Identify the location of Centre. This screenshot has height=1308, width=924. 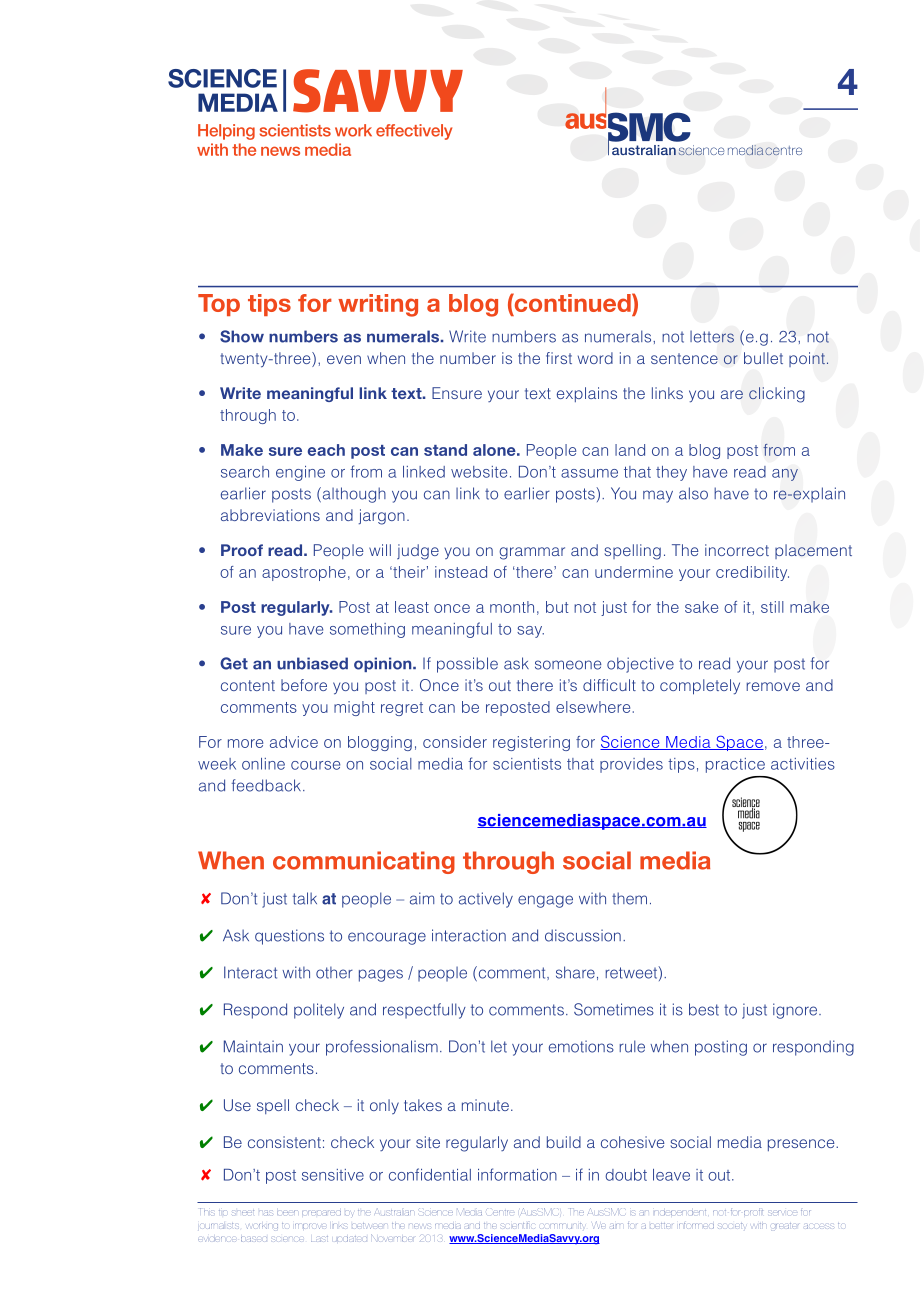
(500, 1211).
